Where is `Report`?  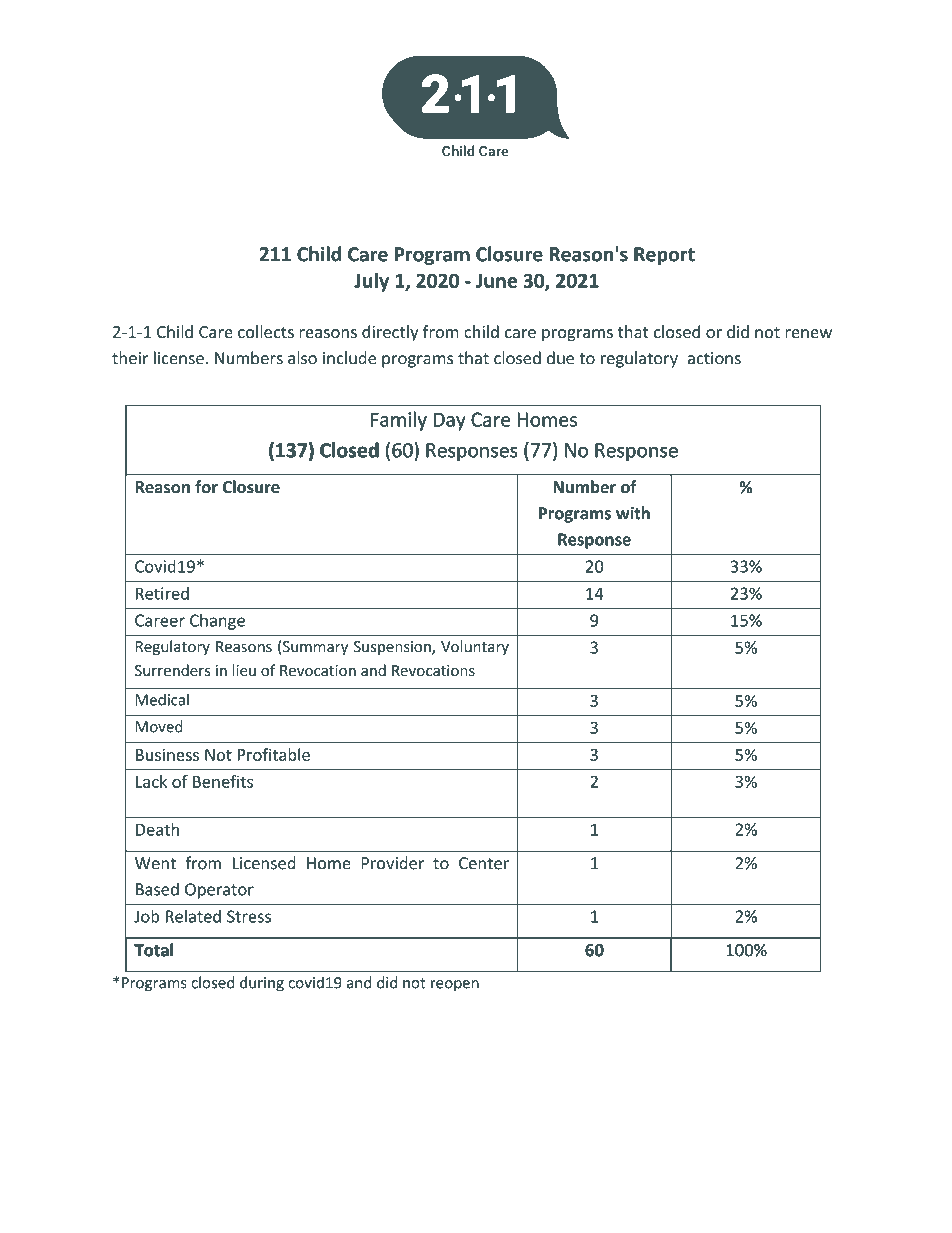 Report is located at coordinates (664, 256).
